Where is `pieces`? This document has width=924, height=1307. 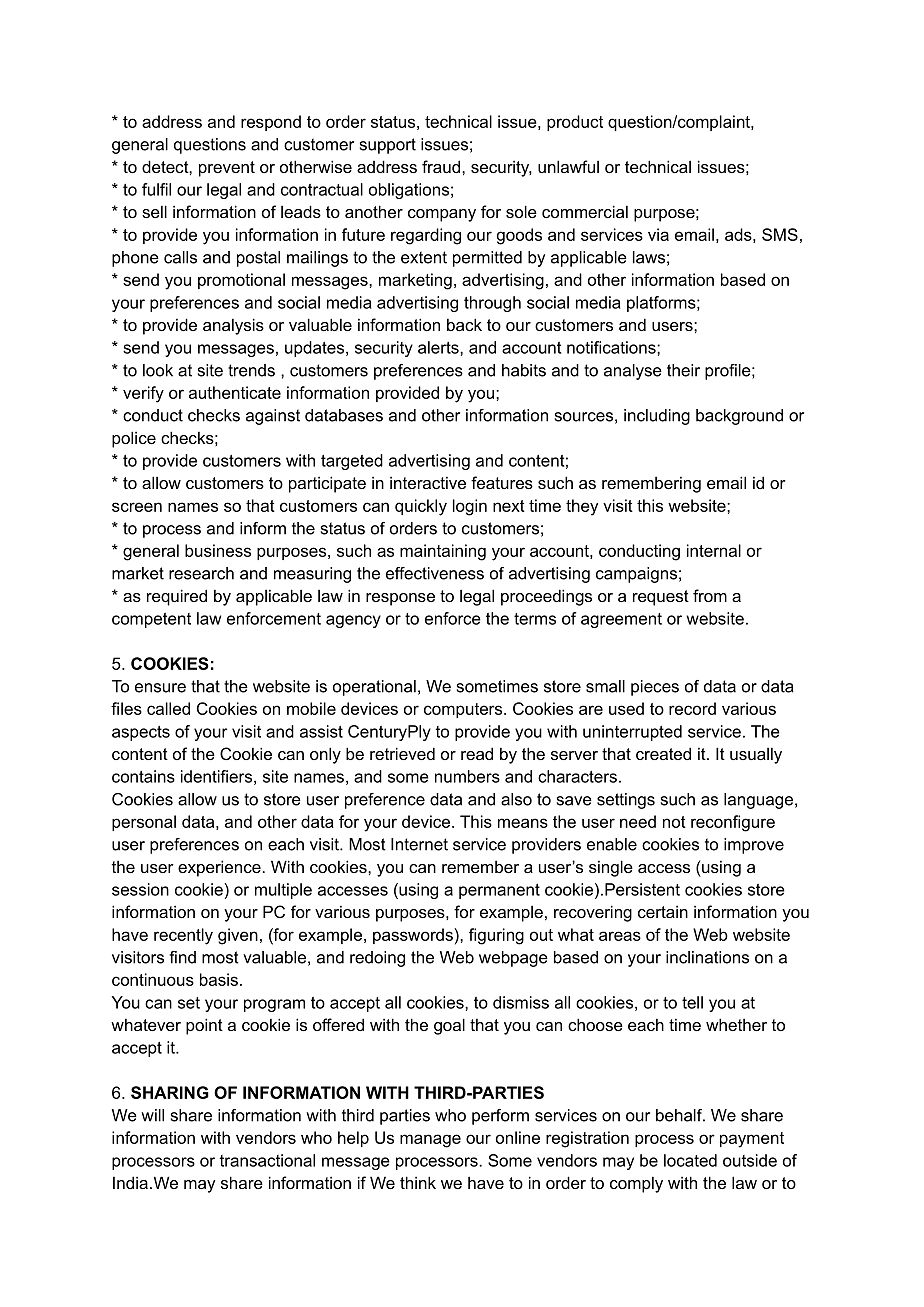 pieces is located at coordinates (655, 688).
